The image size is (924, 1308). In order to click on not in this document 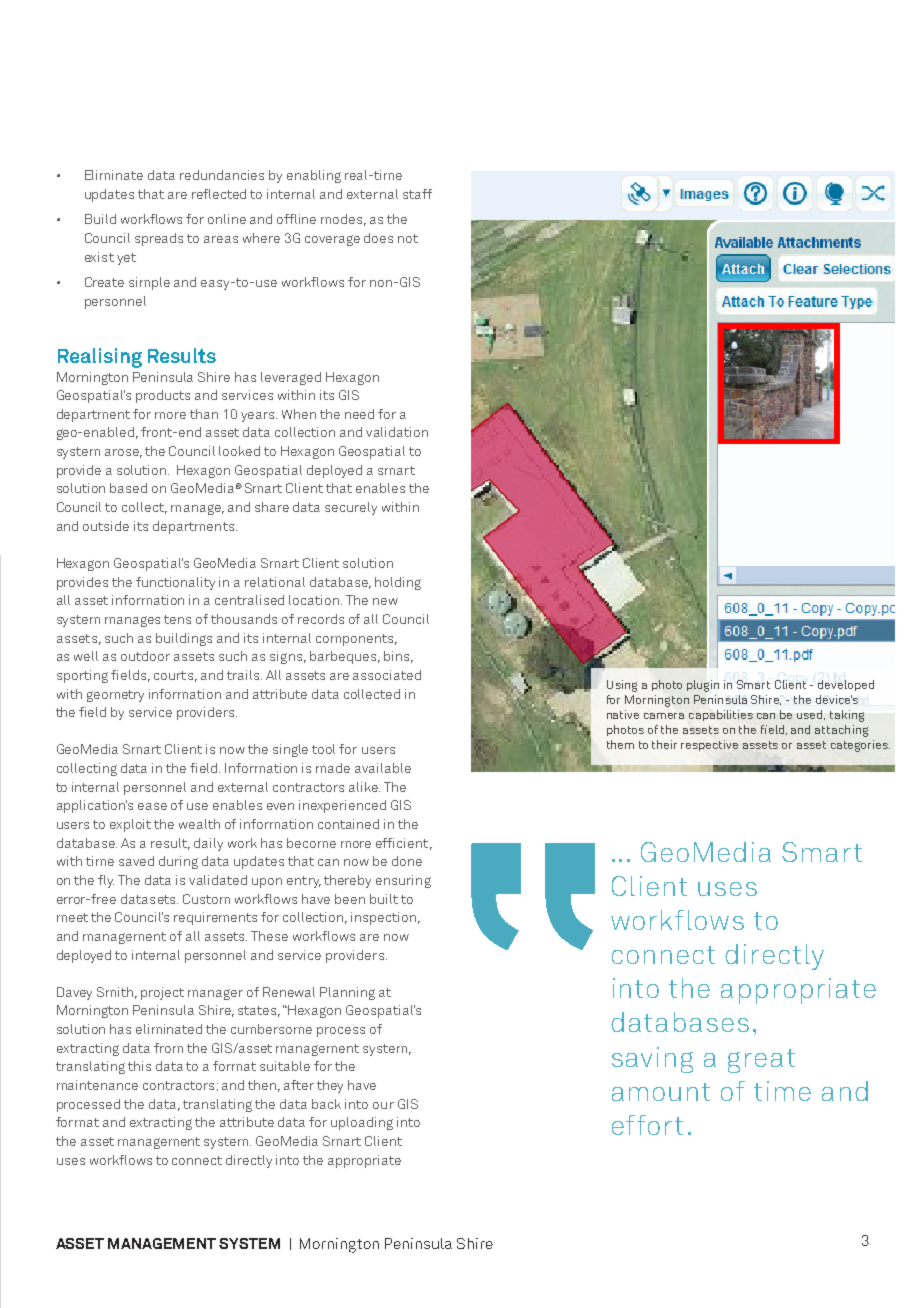, I will do `click(408, 238)`.
